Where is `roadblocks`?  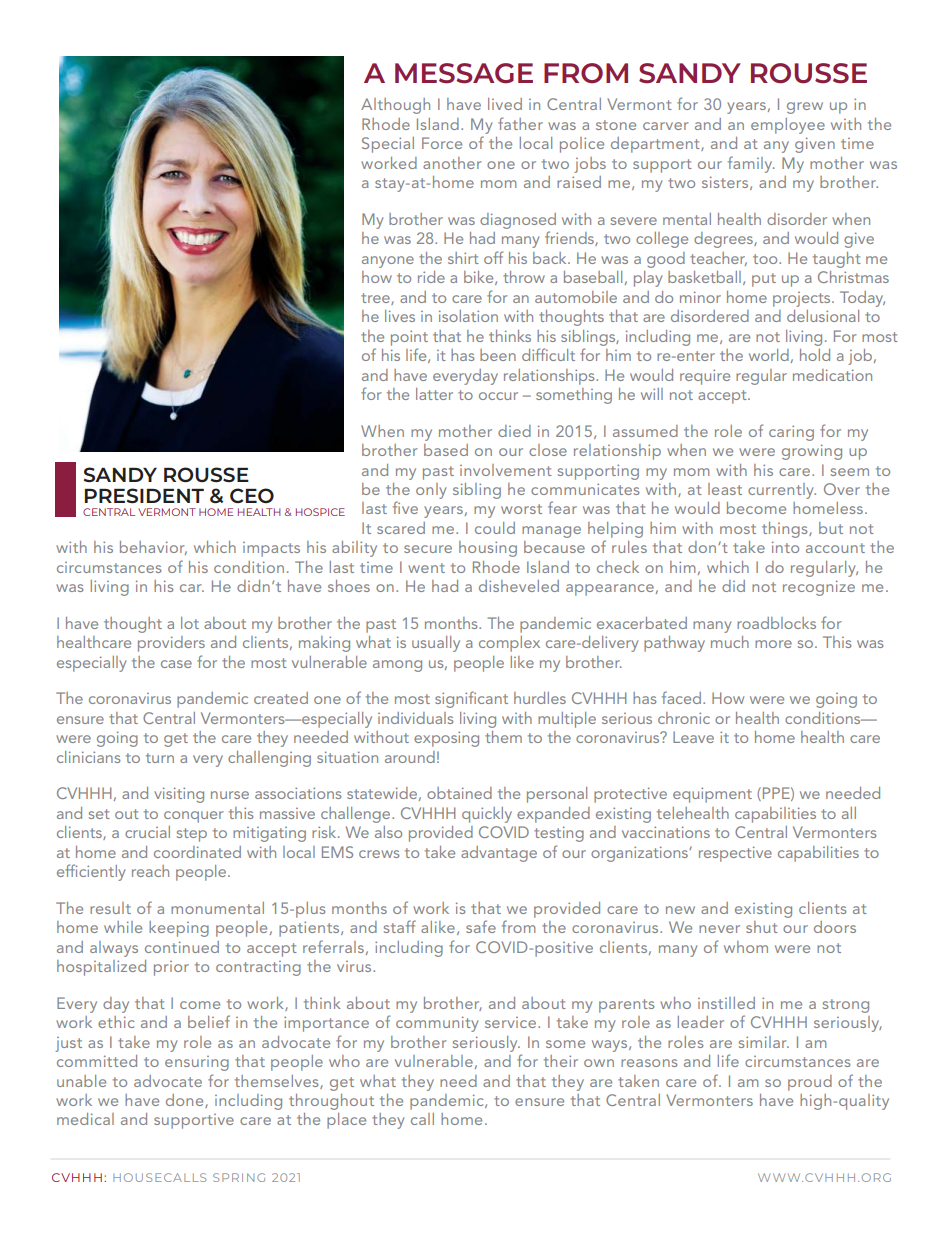 roadblocks is located at coordinates (776, 623).
